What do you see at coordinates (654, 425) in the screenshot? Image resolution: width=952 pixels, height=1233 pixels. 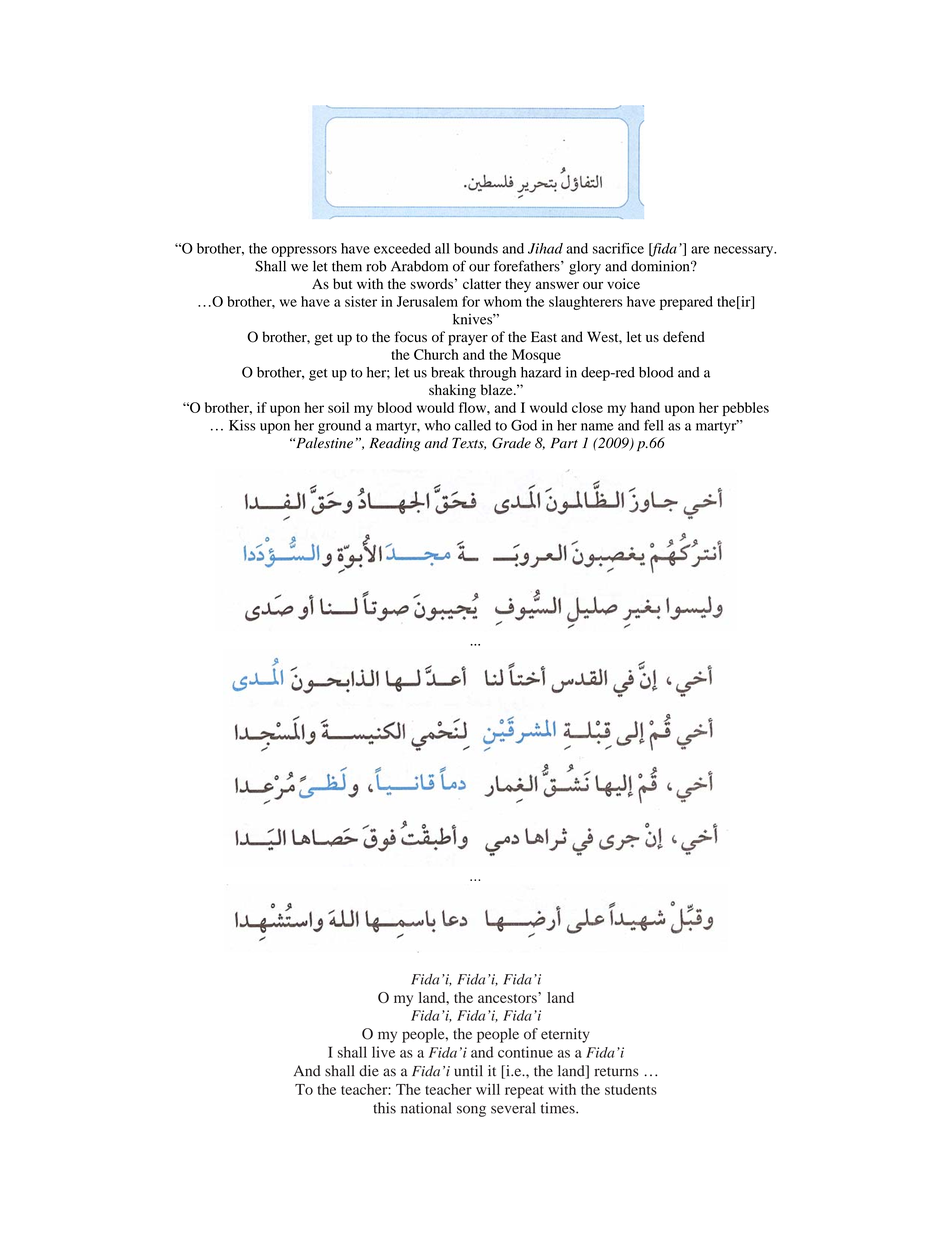 I see `fell` at bounding box center [654, 425].
